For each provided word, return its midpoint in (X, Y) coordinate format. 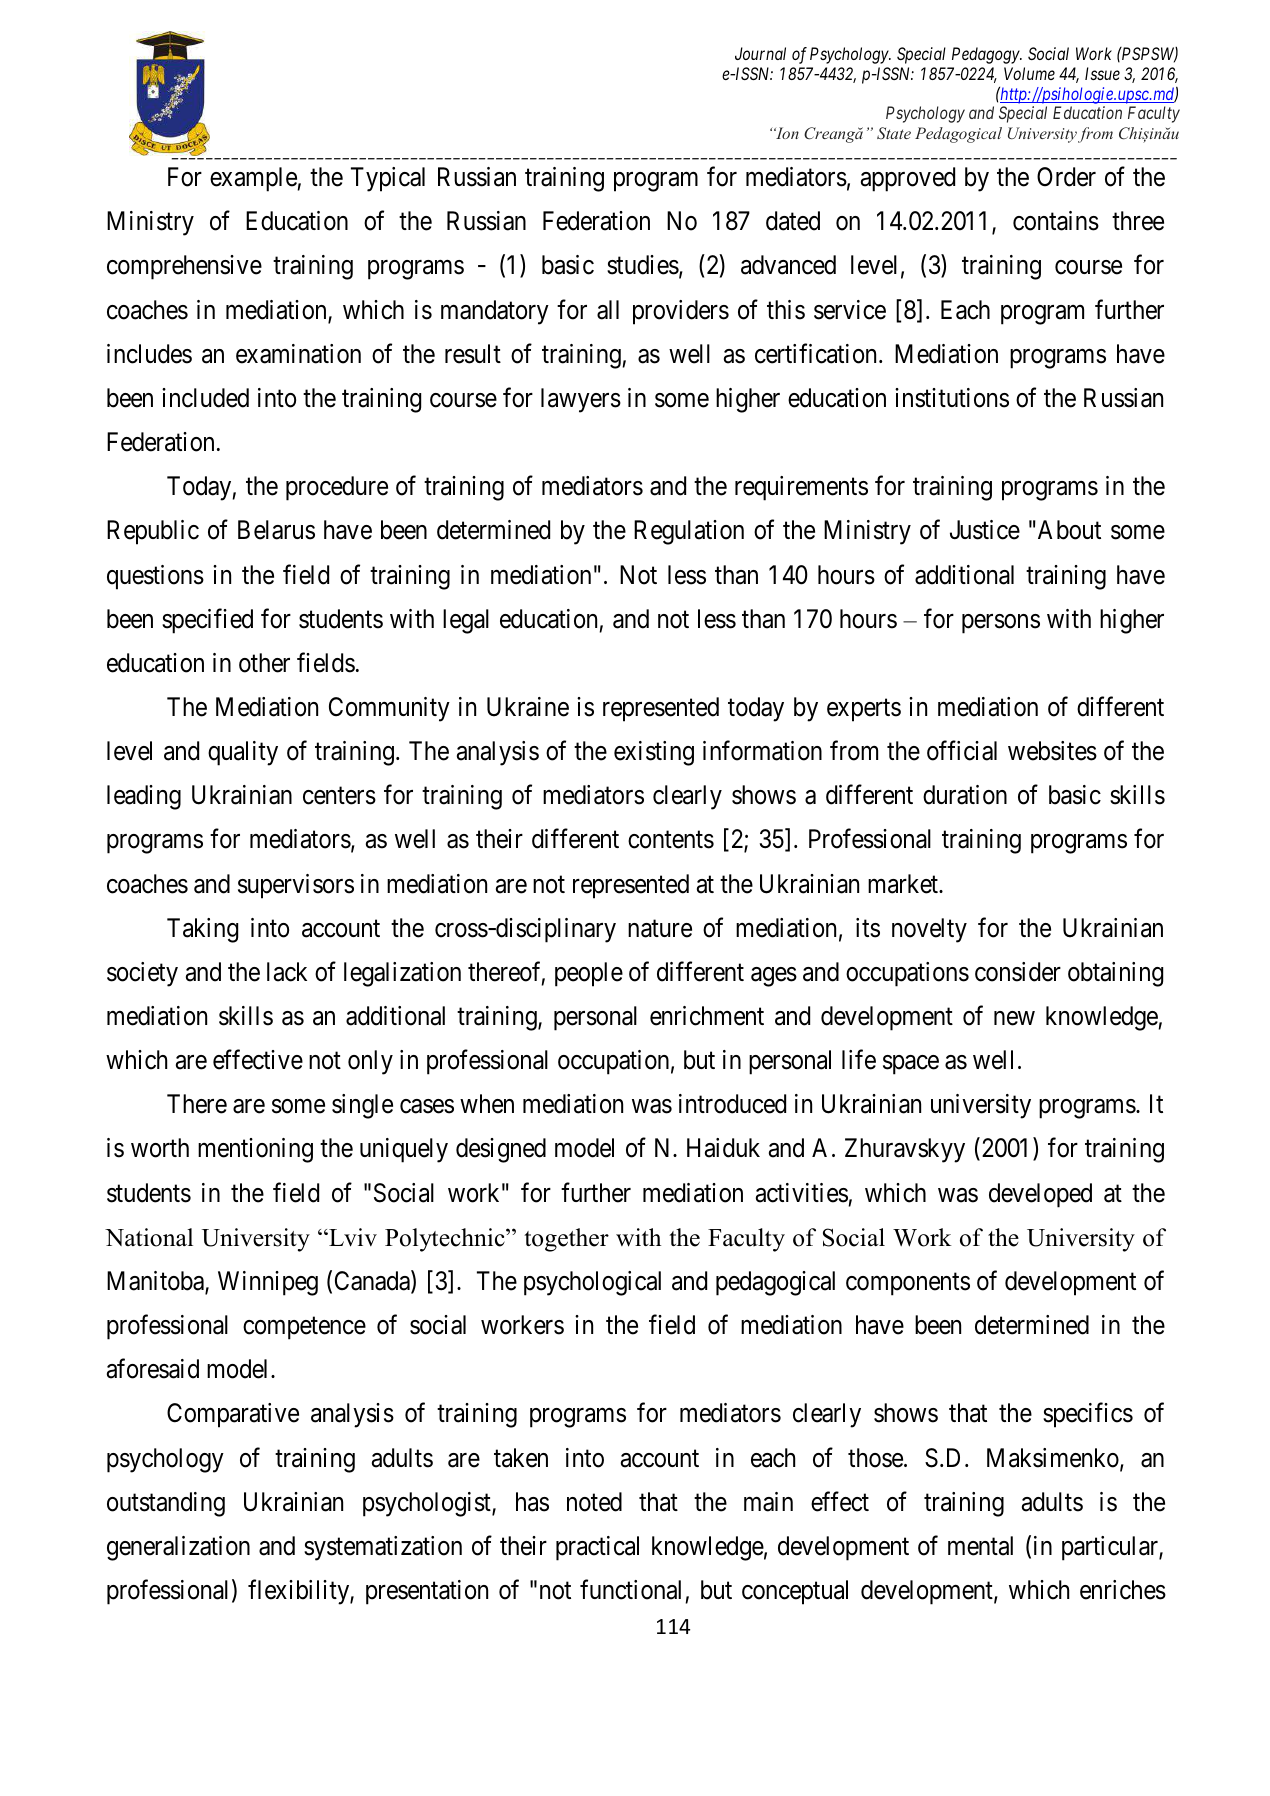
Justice (985, 530)
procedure (337, 488)
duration (965, 795)
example (254, 179)
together (566, 1240)
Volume (1029, 73)
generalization (178, 1548)
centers (339, 796)
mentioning (255, 1150)
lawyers (581, 400)
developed (1040, 1195)
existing (654, 753)
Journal (760, 53)
